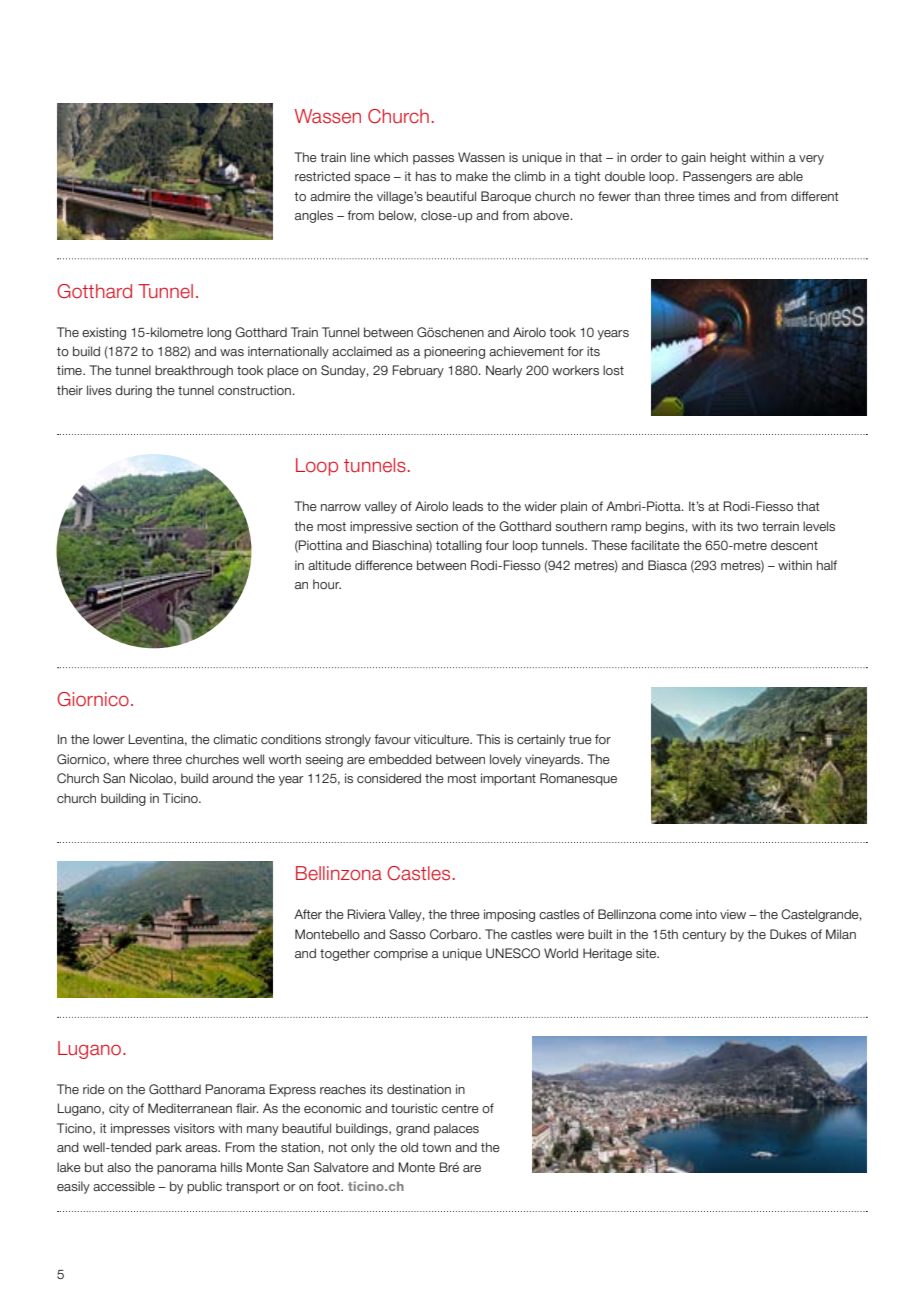 Image resolution: width=924 pixels, height=1308 pixels. What do you see at coordinates (314, 216) in the screenshot?
I see `angles` at bounding box center [314, 216].
